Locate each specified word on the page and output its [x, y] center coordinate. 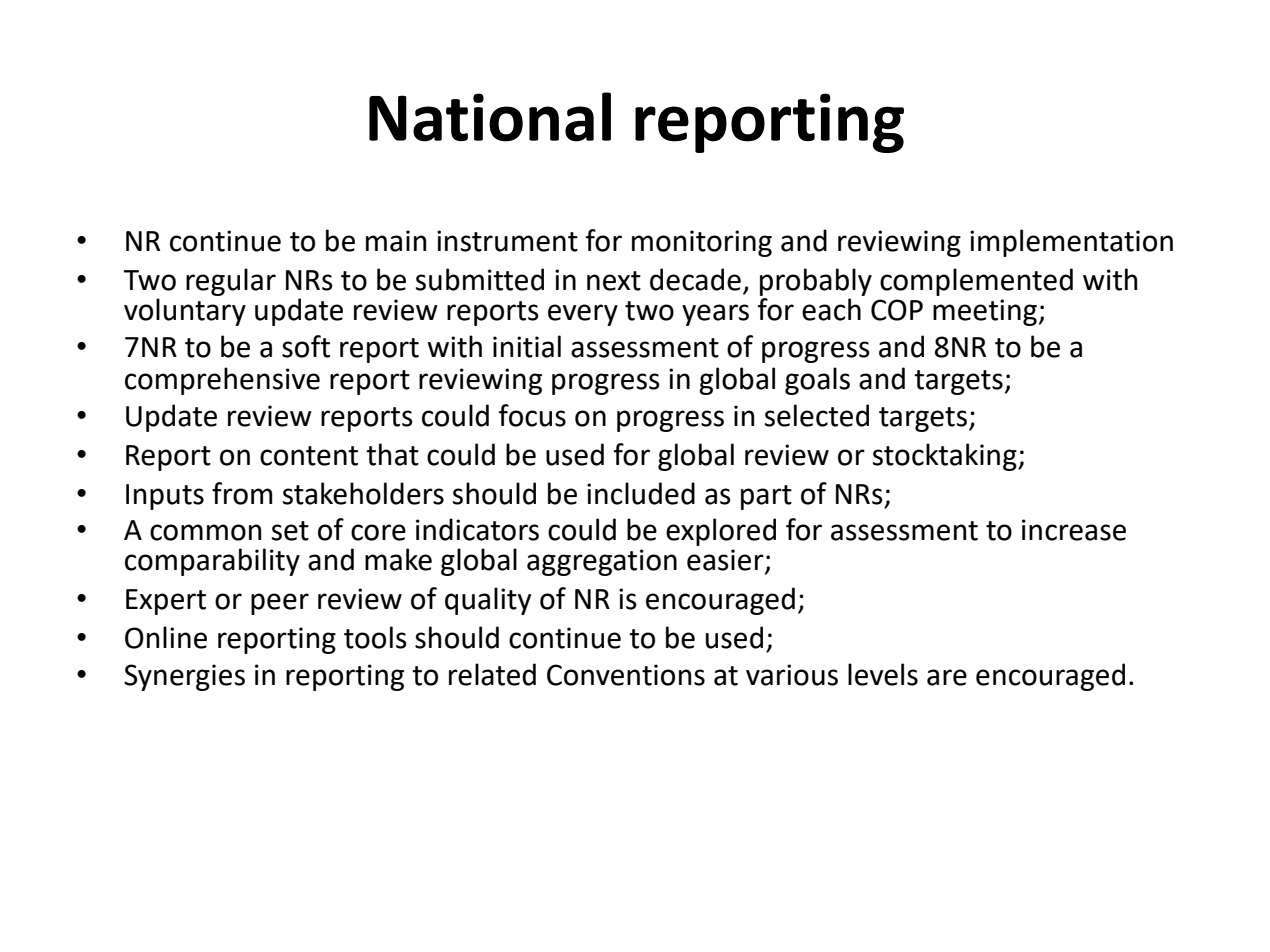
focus [532, 415]
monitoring [702, 243]
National [490, 117]
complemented [976, 282]
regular [231, 282]
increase [1074, 530]
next [614, 281]
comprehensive [222, 381]
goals [817, 381]
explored [721, 532]
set [290, 531]
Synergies [184, 677]
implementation [1071, 243]
